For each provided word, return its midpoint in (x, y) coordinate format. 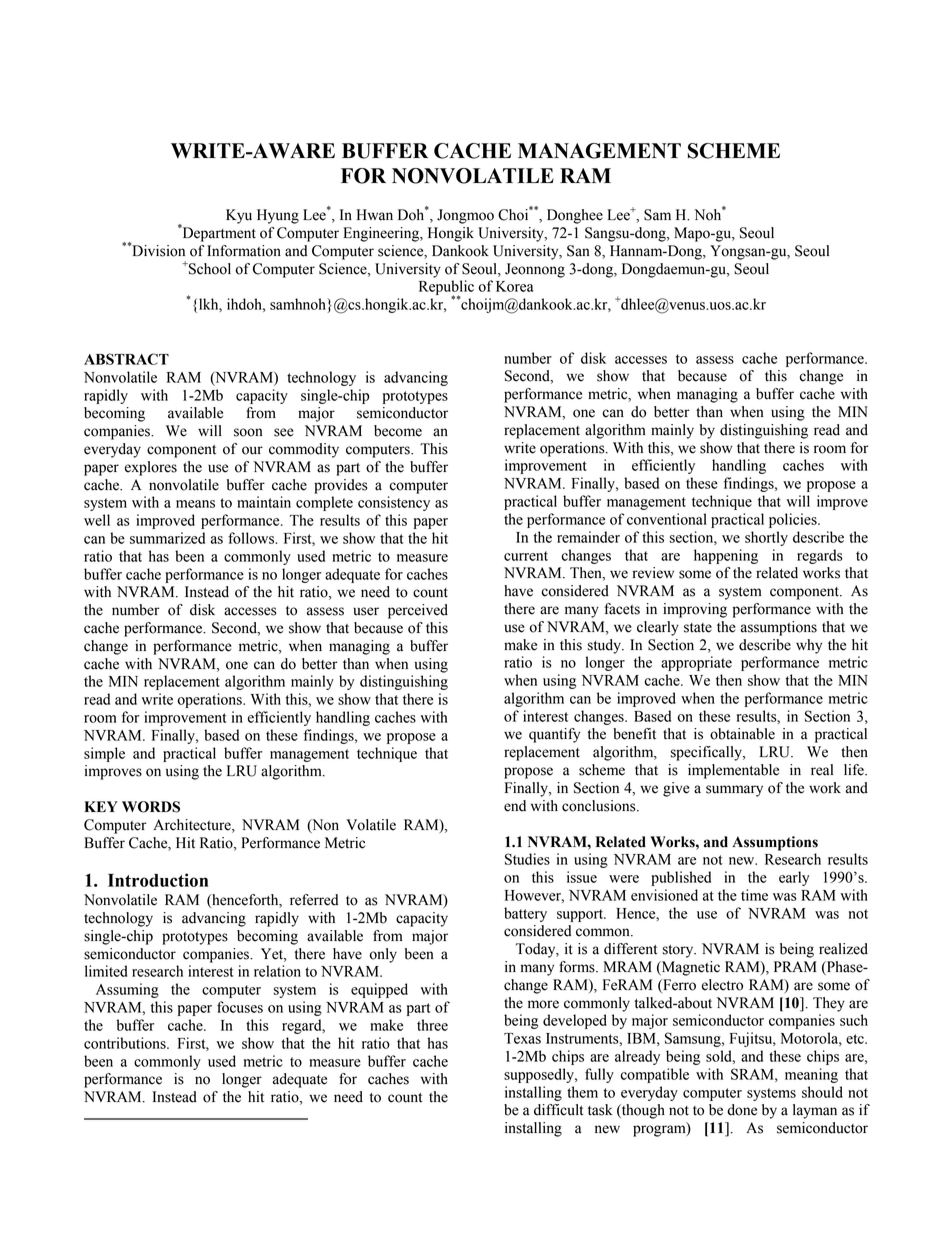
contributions (126, 1043)
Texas (522, 1038)
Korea (514, 286)
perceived (418, 611)
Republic (446, 289)
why (809, 646)
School (209, 269)
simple (104, 754)
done (742, 1110)
